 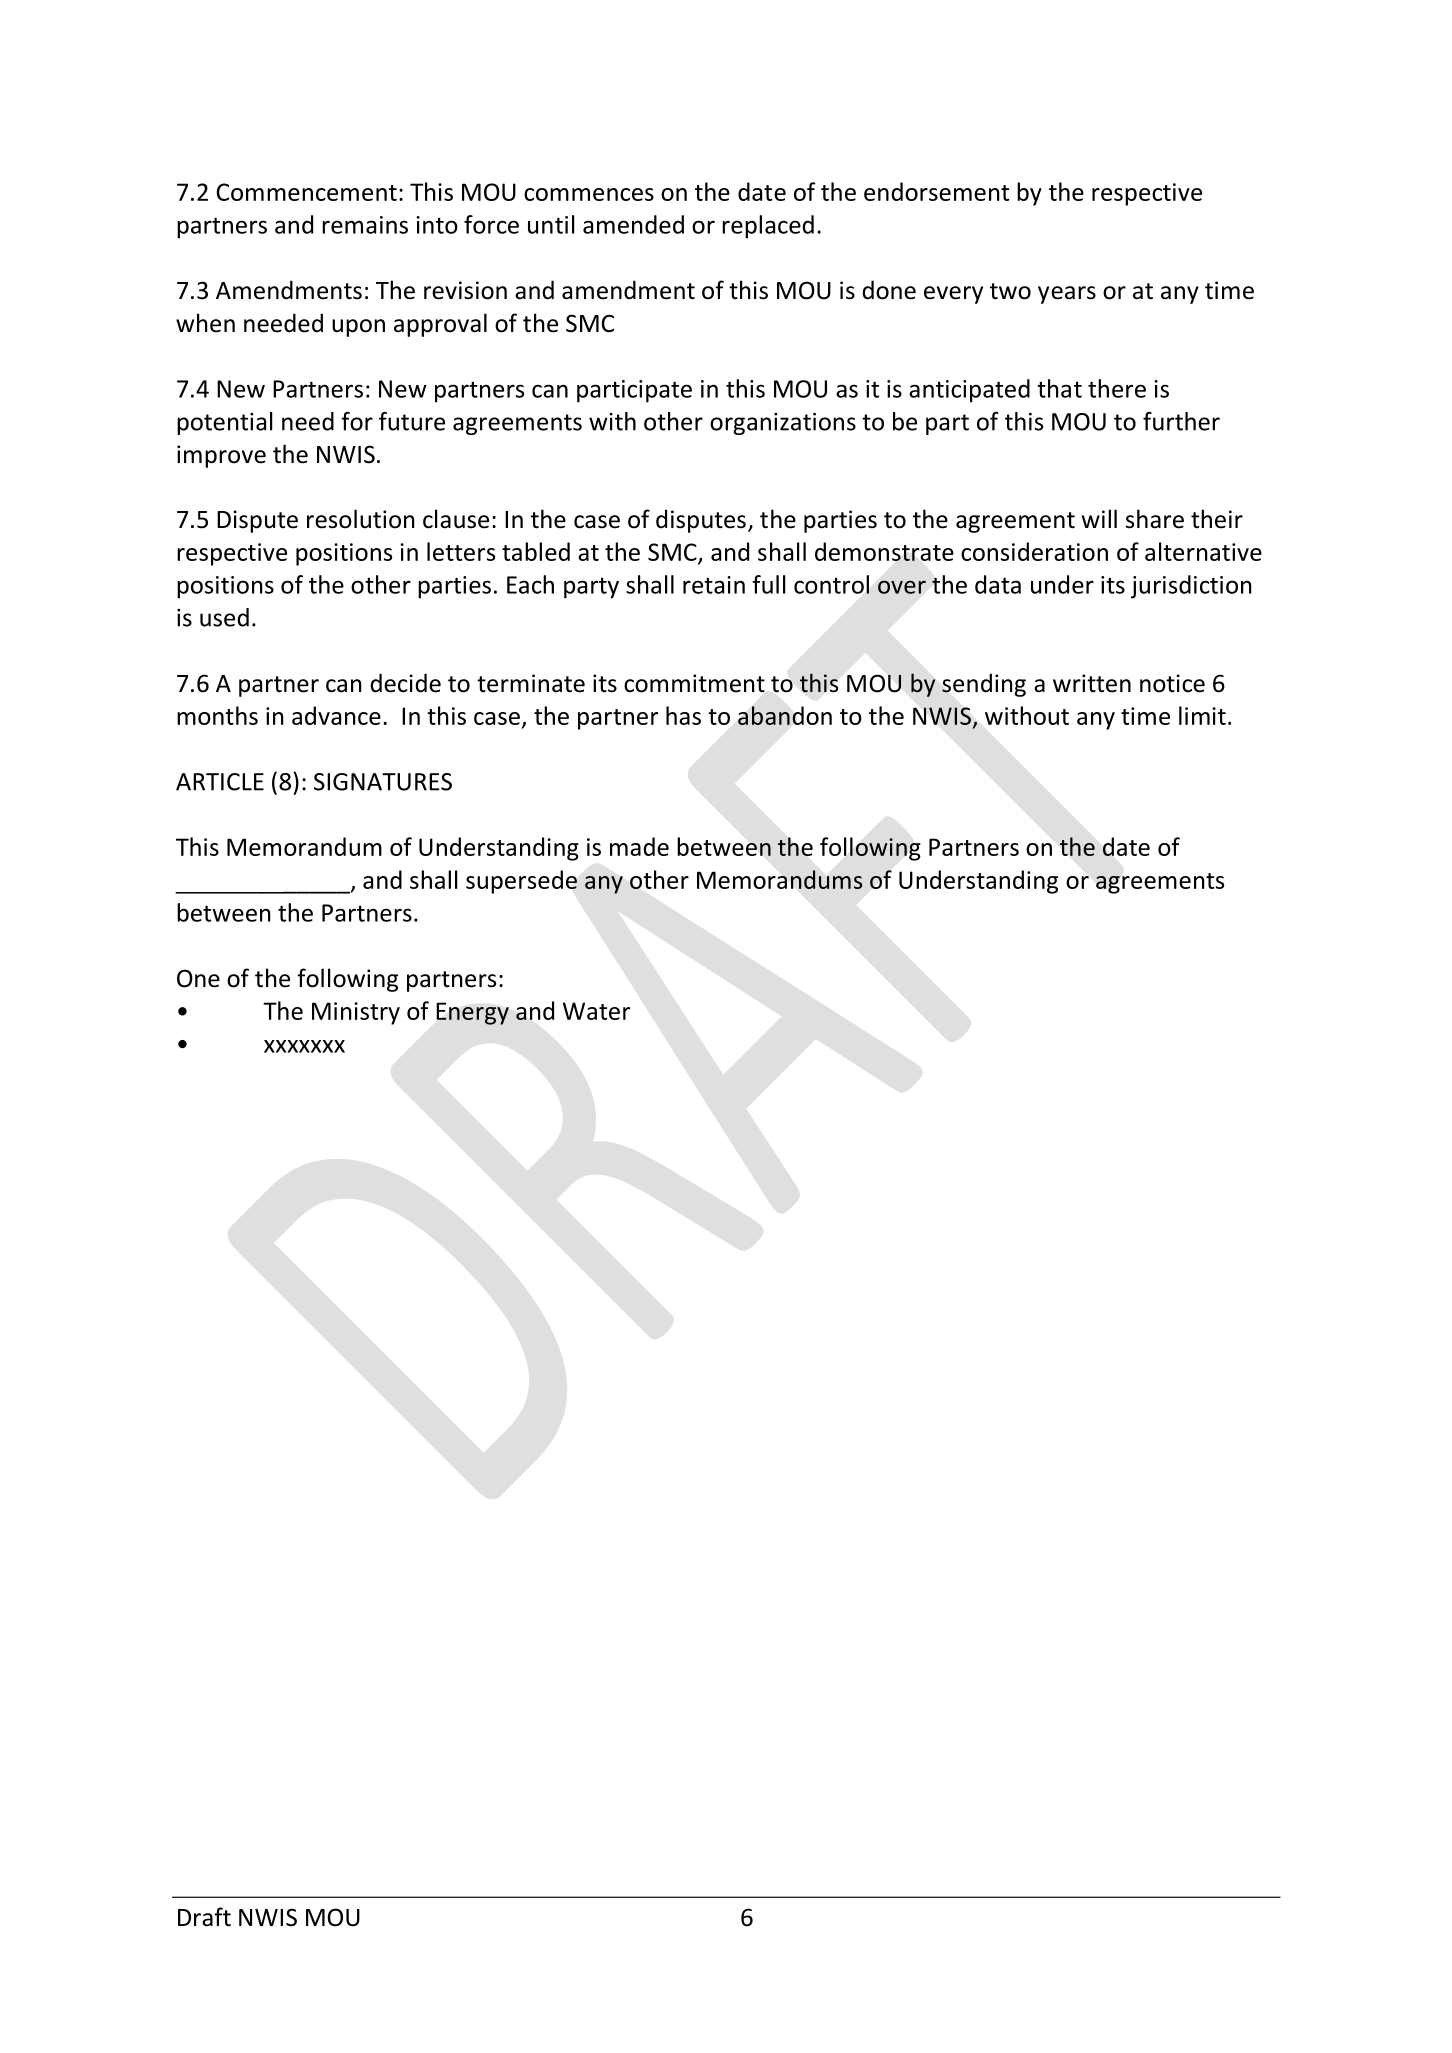 I want to click on years, so click(x=1067, y=295).
